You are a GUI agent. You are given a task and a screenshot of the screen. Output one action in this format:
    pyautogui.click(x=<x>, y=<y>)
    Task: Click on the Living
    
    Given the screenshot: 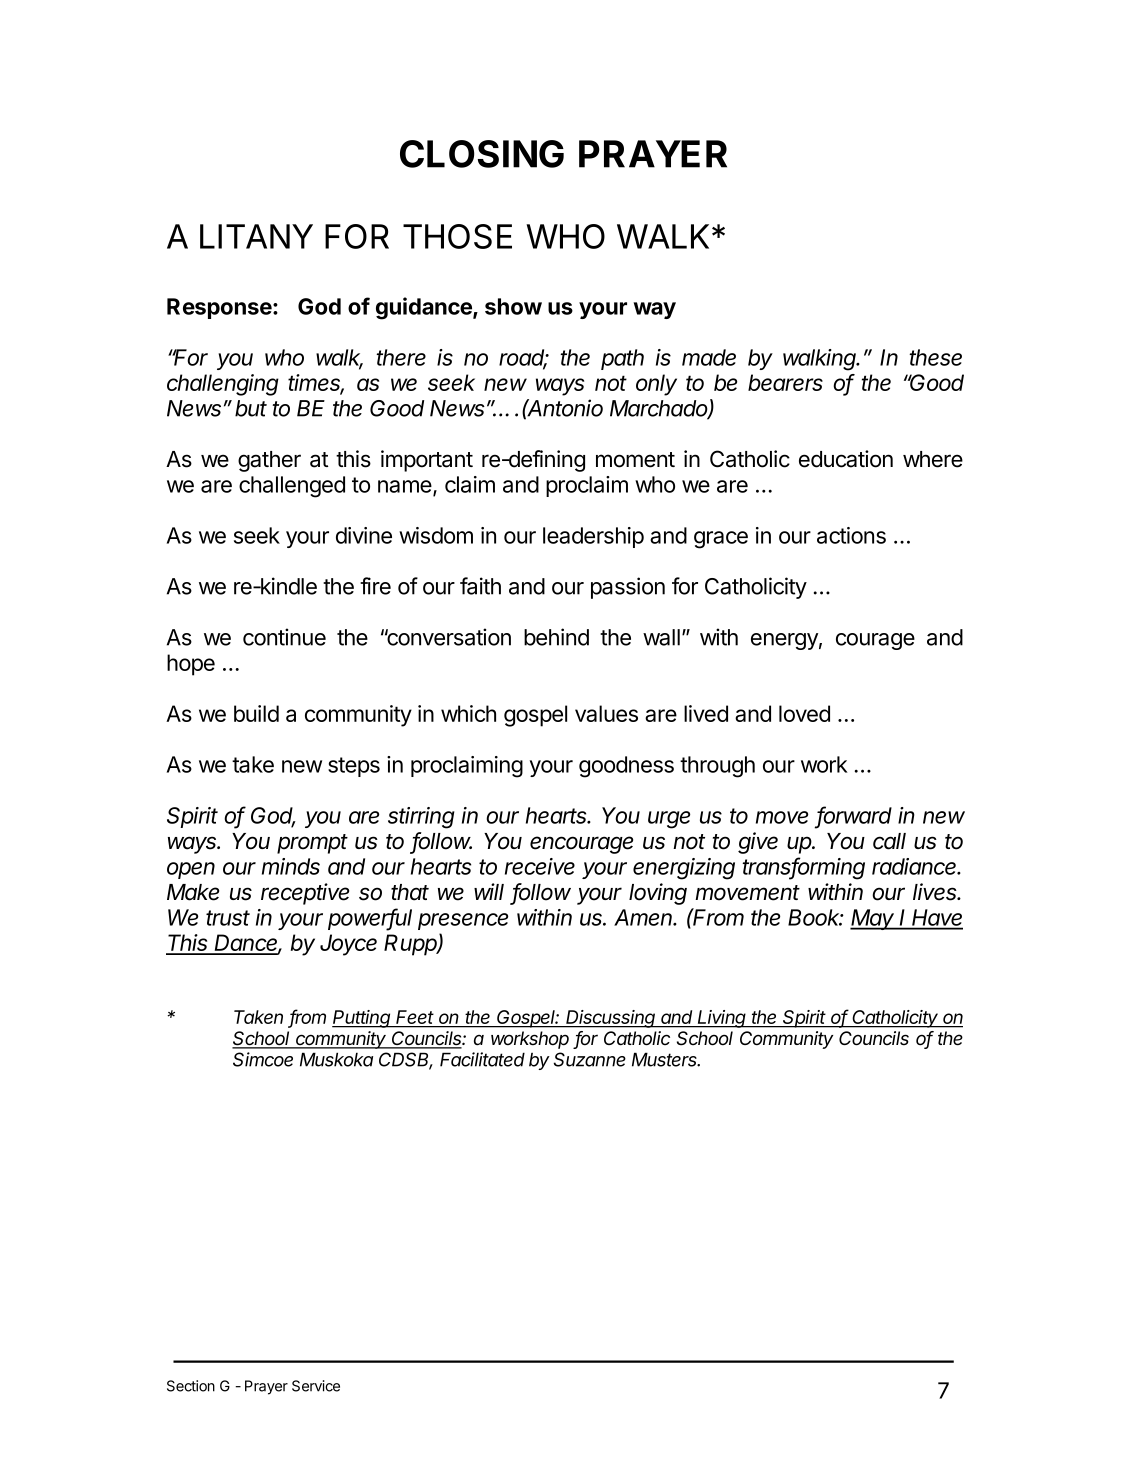 What is the action you would take?
    pyautogui.click(x=722, y=1019)
